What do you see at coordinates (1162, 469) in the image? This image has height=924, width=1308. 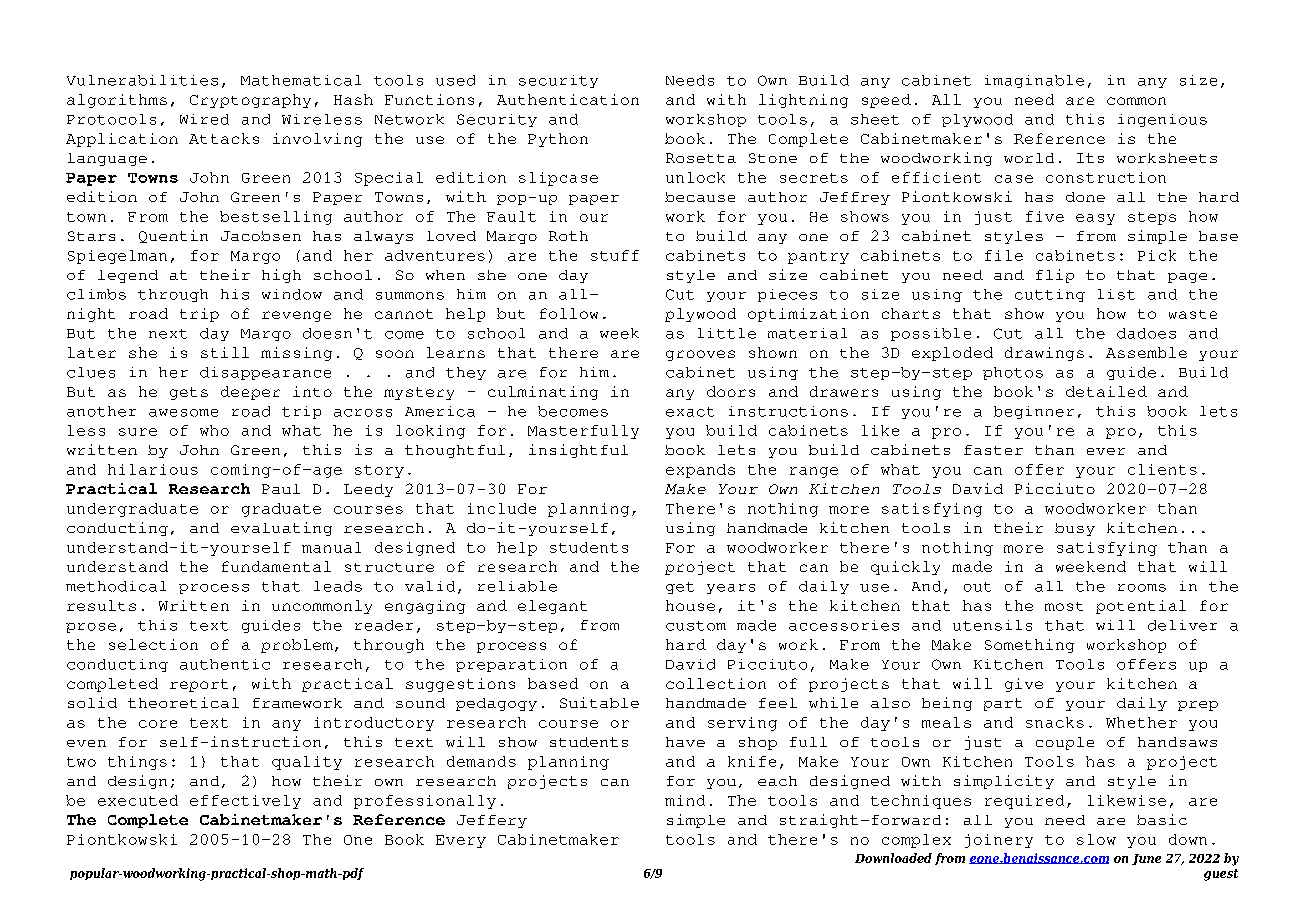 I see `clients` at bounding box center [1162, 469].
